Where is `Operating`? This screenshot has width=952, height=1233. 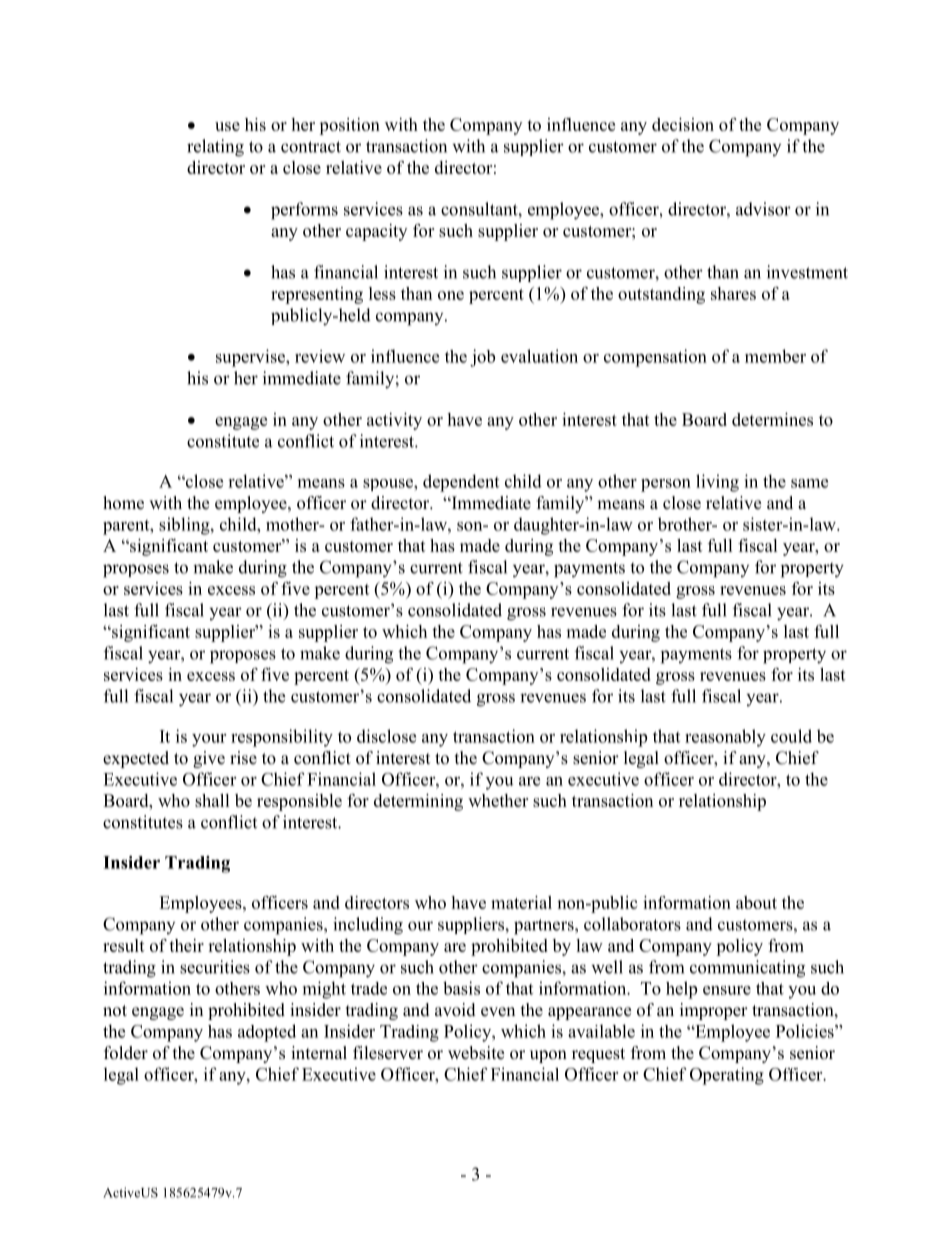 Operating is located at coordinates (727, 1076).
